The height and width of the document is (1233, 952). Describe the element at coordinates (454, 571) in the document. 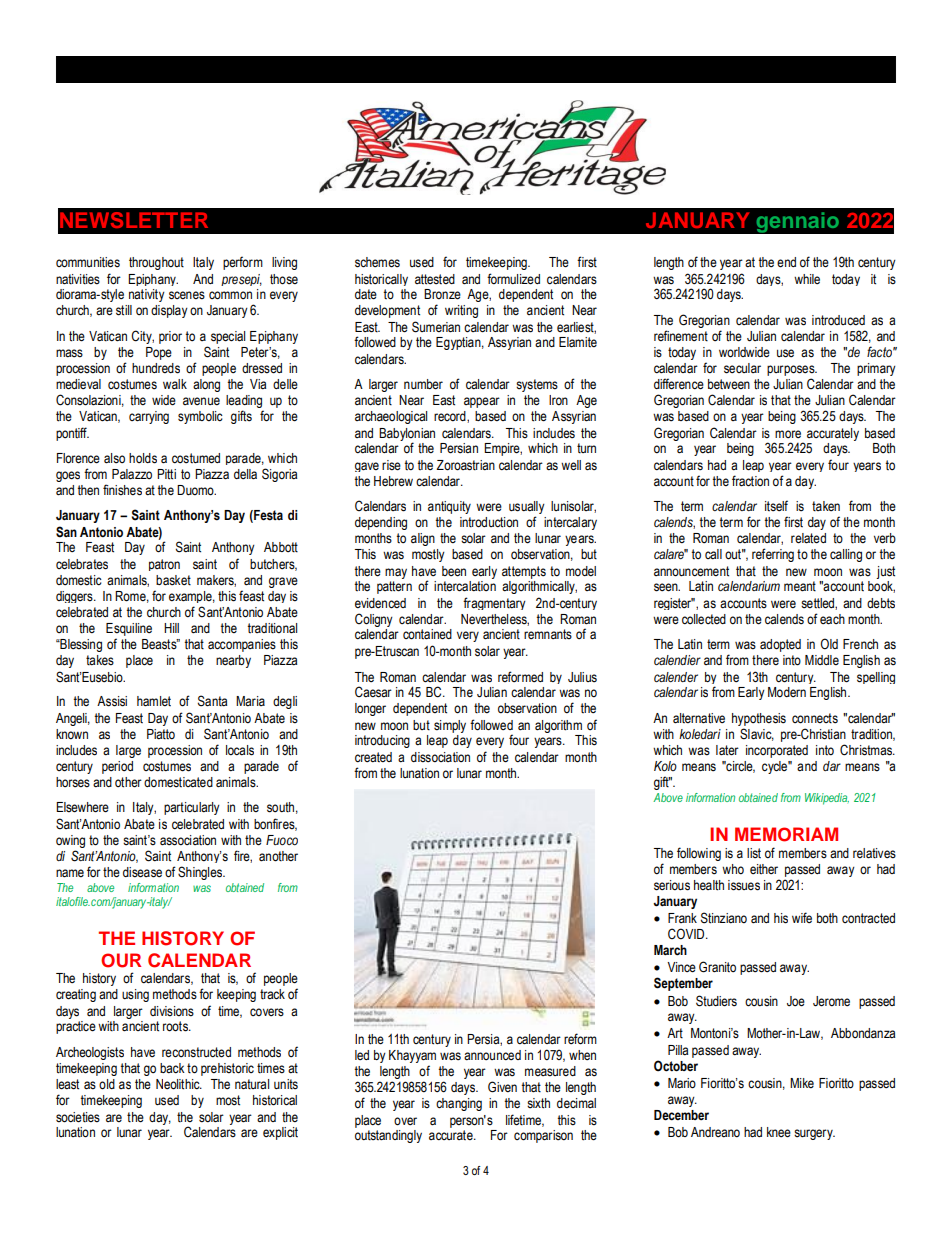

I see `been` at that location.
